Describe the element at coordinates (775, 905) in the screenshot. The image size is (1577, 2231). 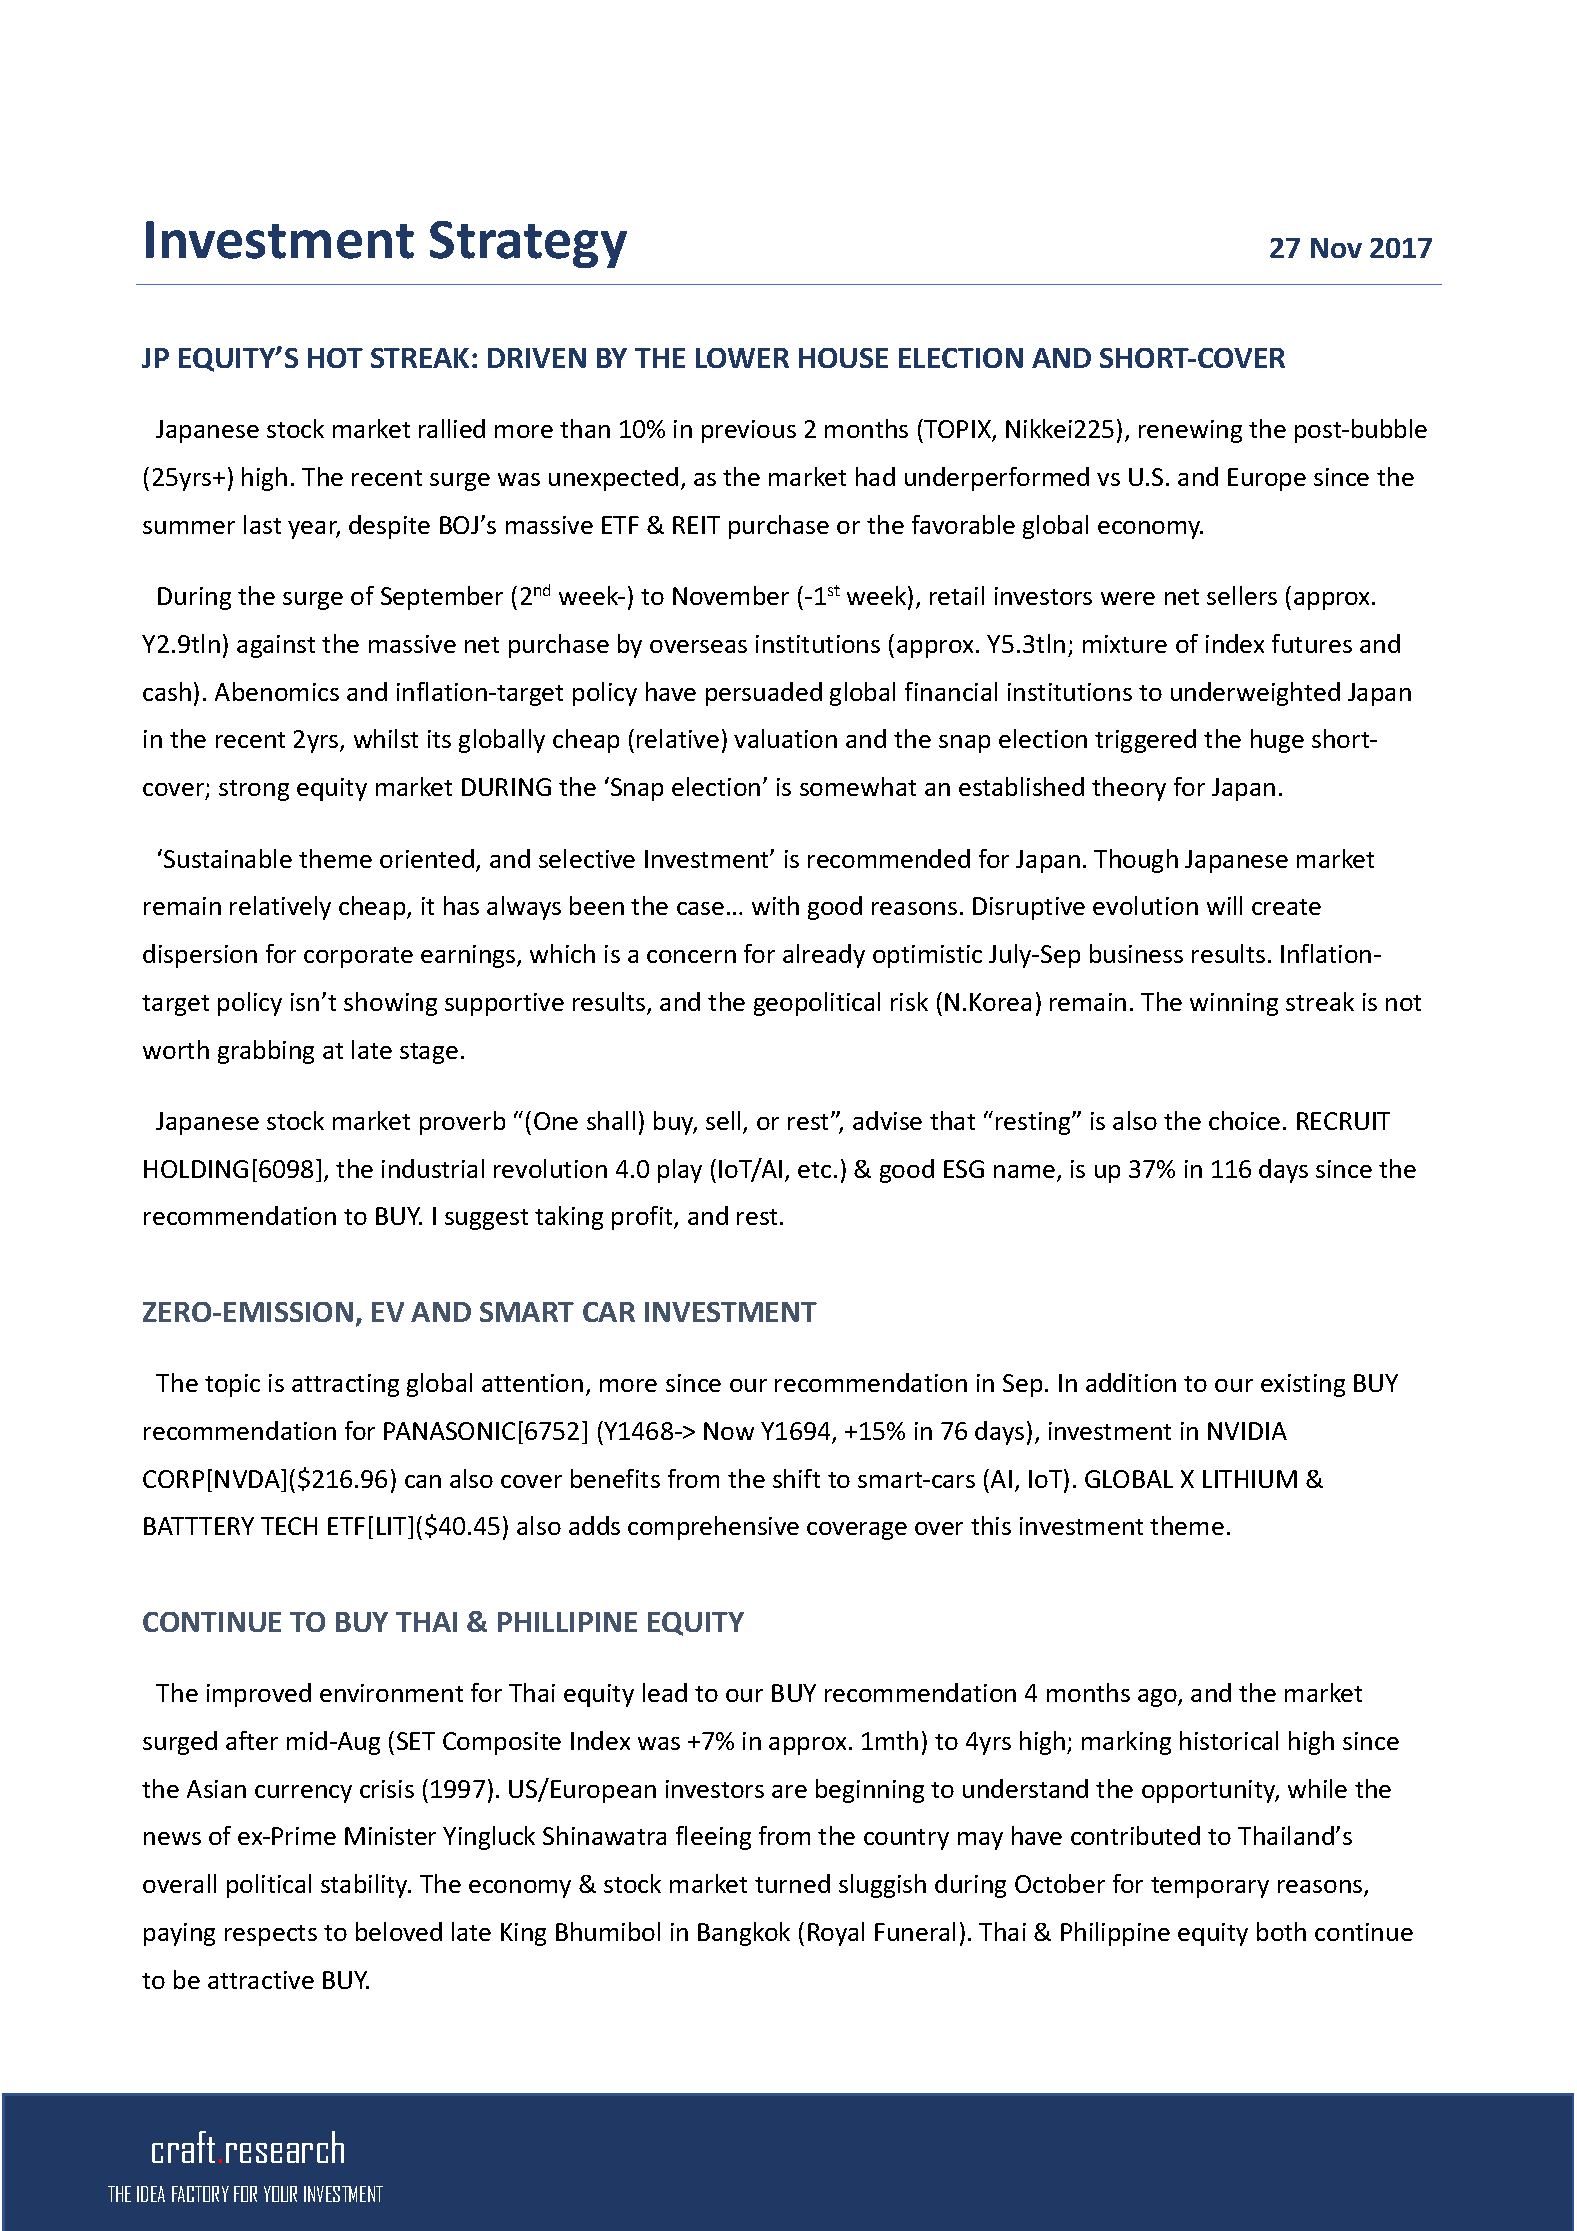
I see `with` at that location.
